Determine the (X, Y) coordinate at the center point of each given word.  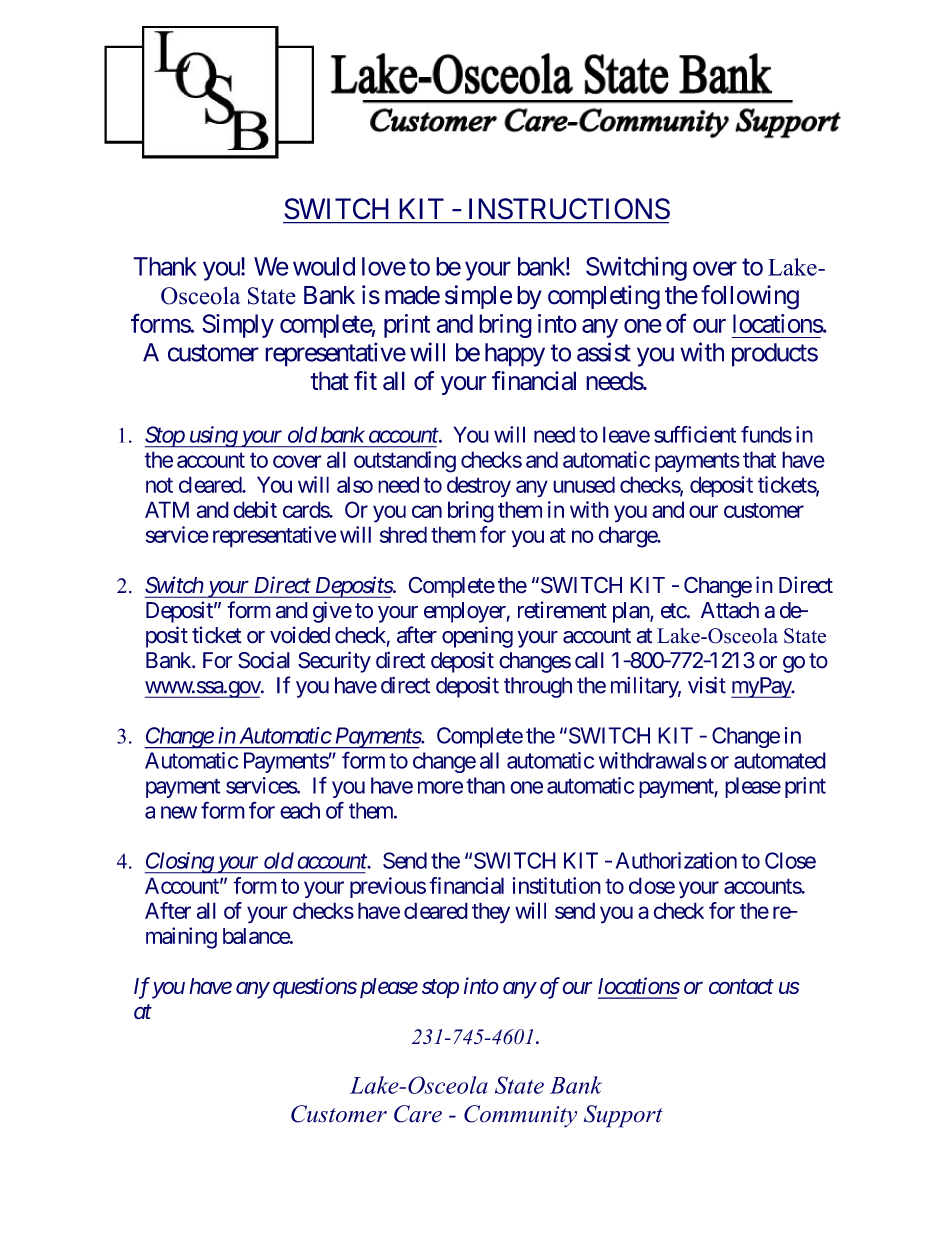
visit (707, 685)
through (538, 687)
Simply (238, 326)
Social (264, 660)
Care (418, 1114)
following (750, 297)
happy (515, 355)
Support (623, 1116)
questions (315, 988)
